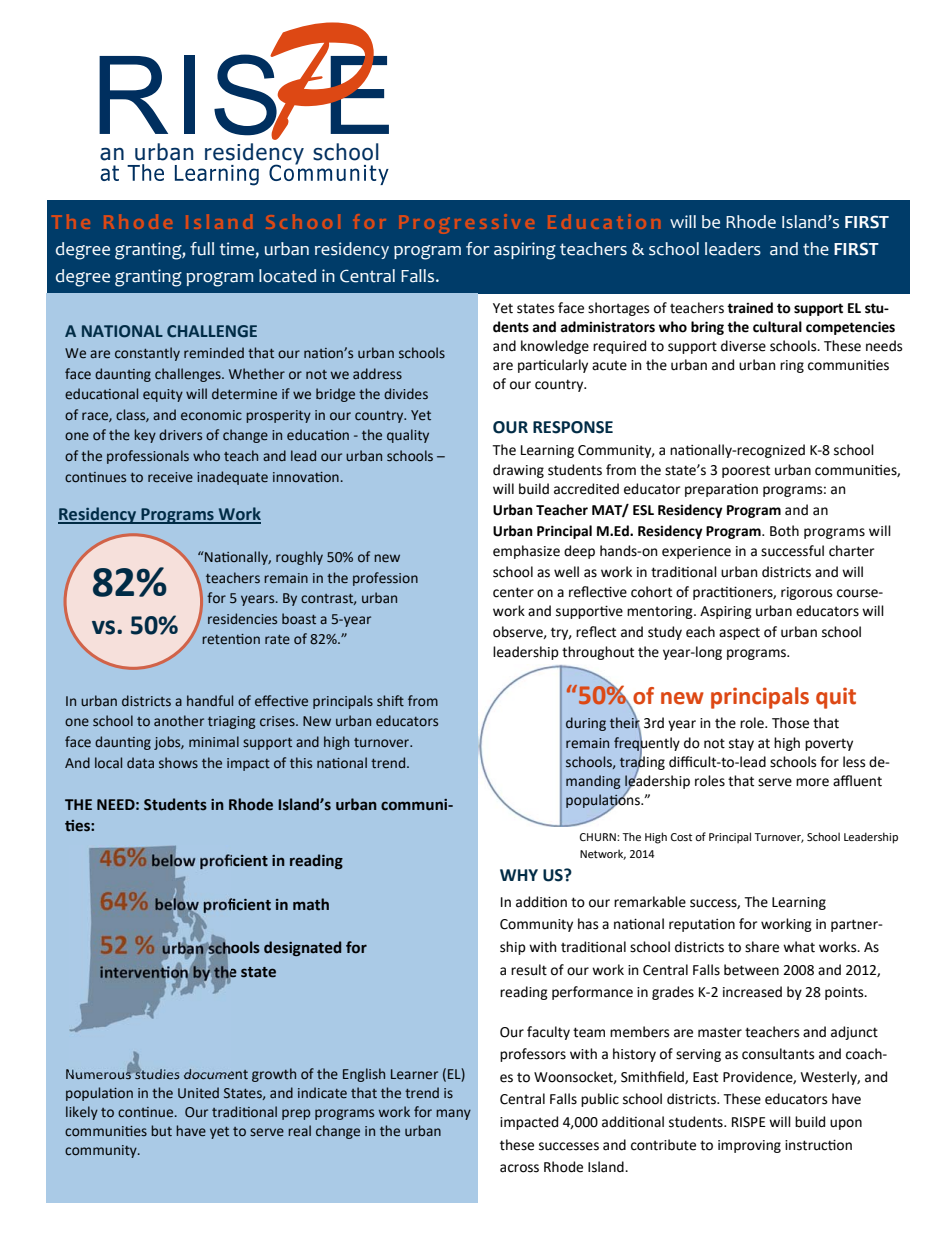 Image resolution: width=952 pixels, height=1233 pixels. I want to click on residencies, so click(242, 619).
